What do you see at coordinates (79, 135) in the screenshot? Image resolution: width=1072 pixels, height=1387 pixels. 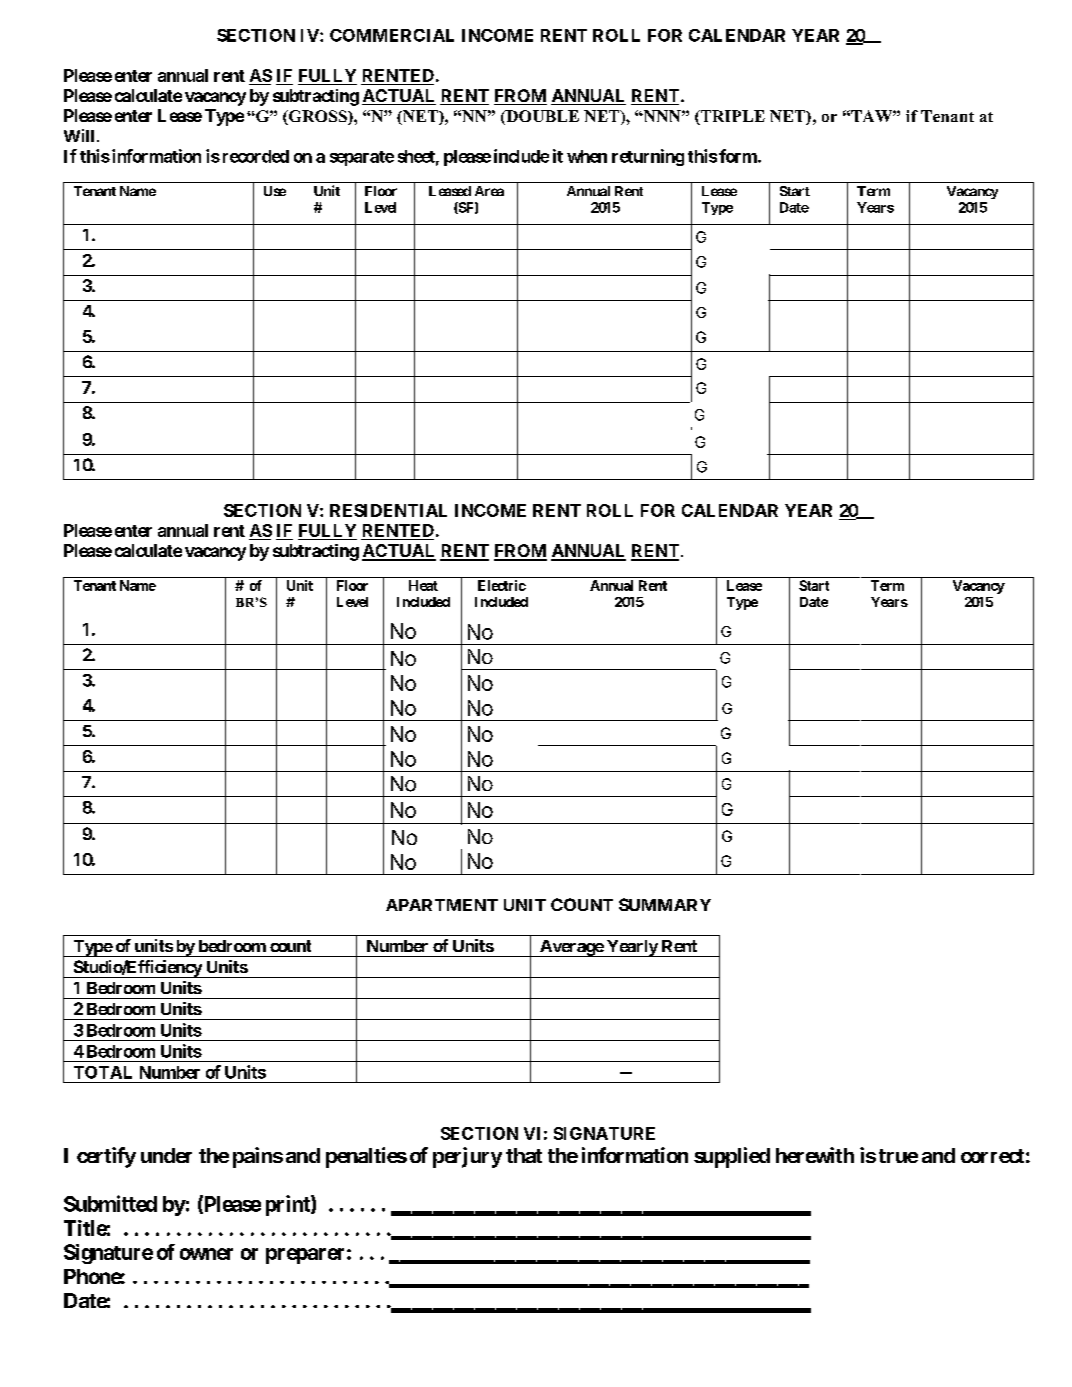 I see `Will` at bounding box center [79, 135].
